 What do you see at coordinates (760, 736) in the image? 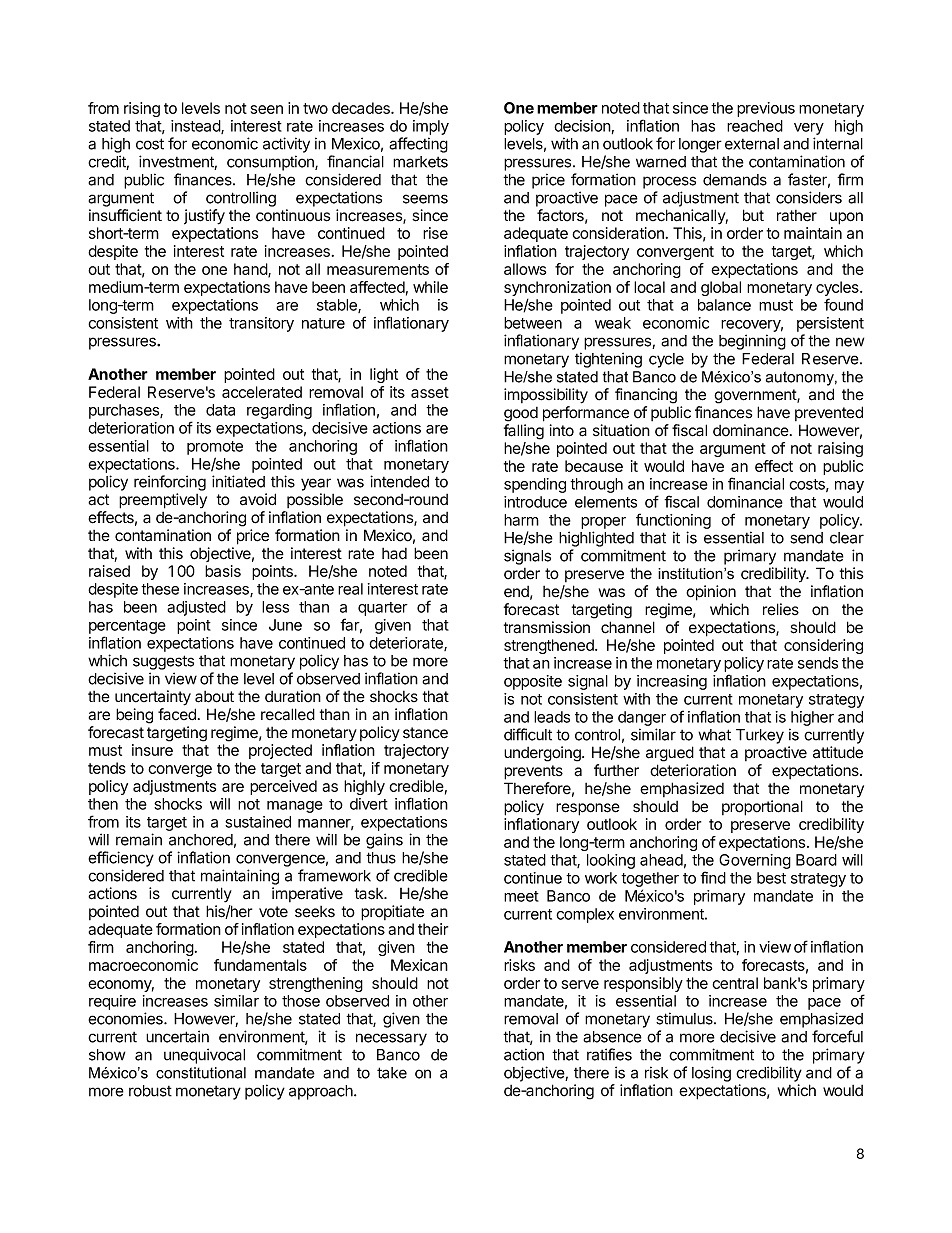
I see `Turkey` at bounding box center [760, 736].
